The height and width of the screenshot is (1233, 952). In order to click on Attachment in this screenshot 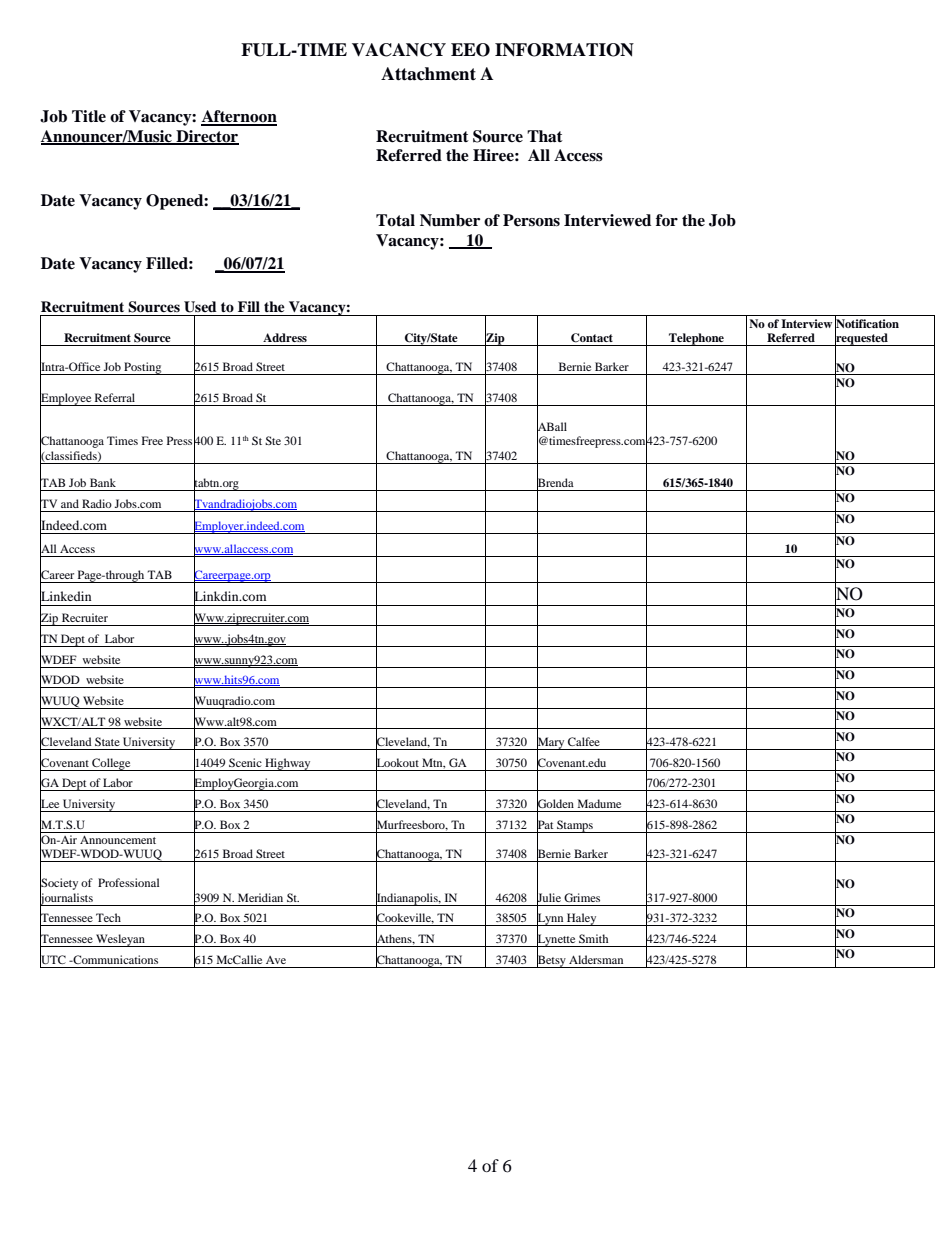, I will do `click(428, 74)`.
